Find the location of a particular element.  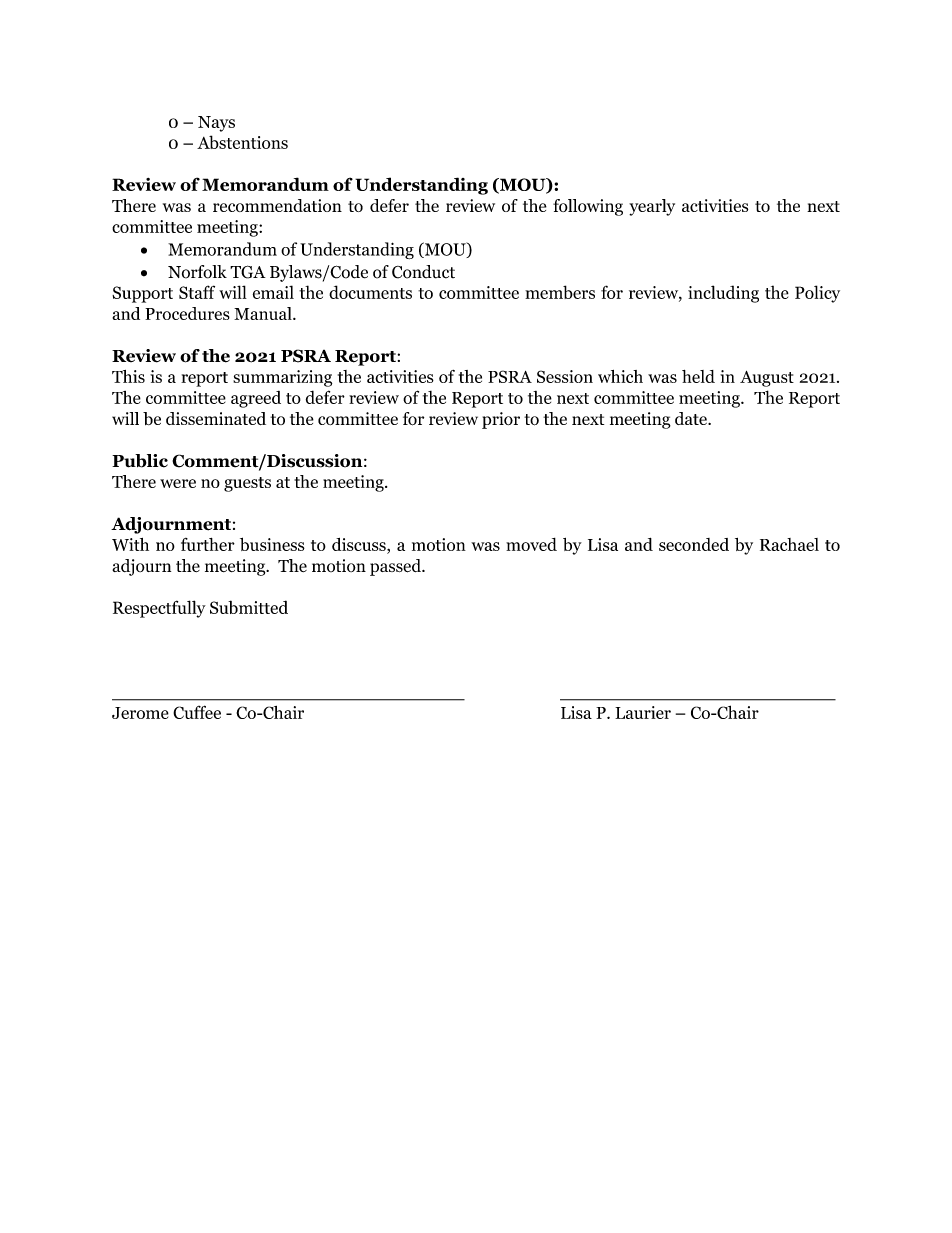

moved is located at coordinates (531, 544).
